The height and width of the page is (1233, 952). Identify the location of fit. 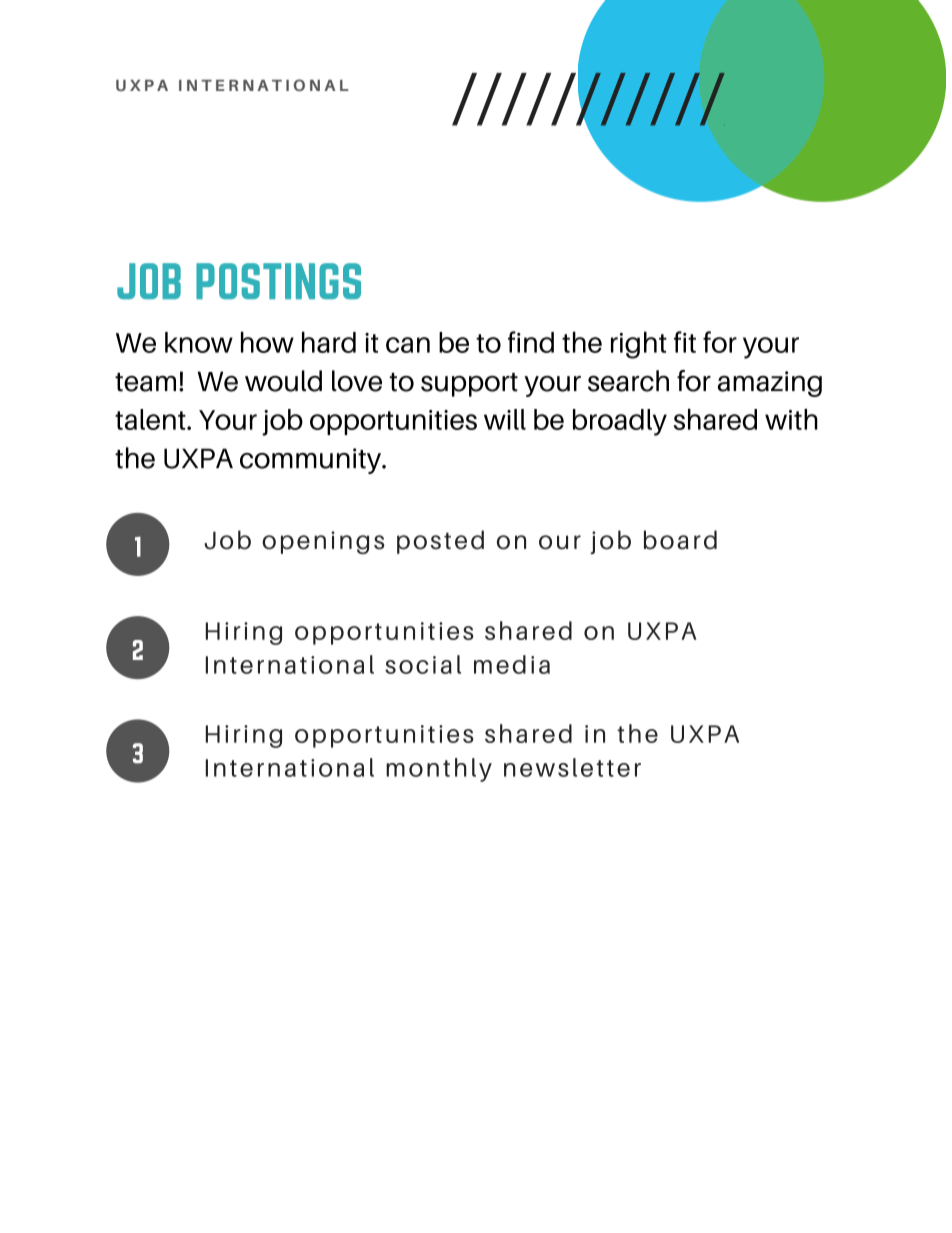
(685, 342).
